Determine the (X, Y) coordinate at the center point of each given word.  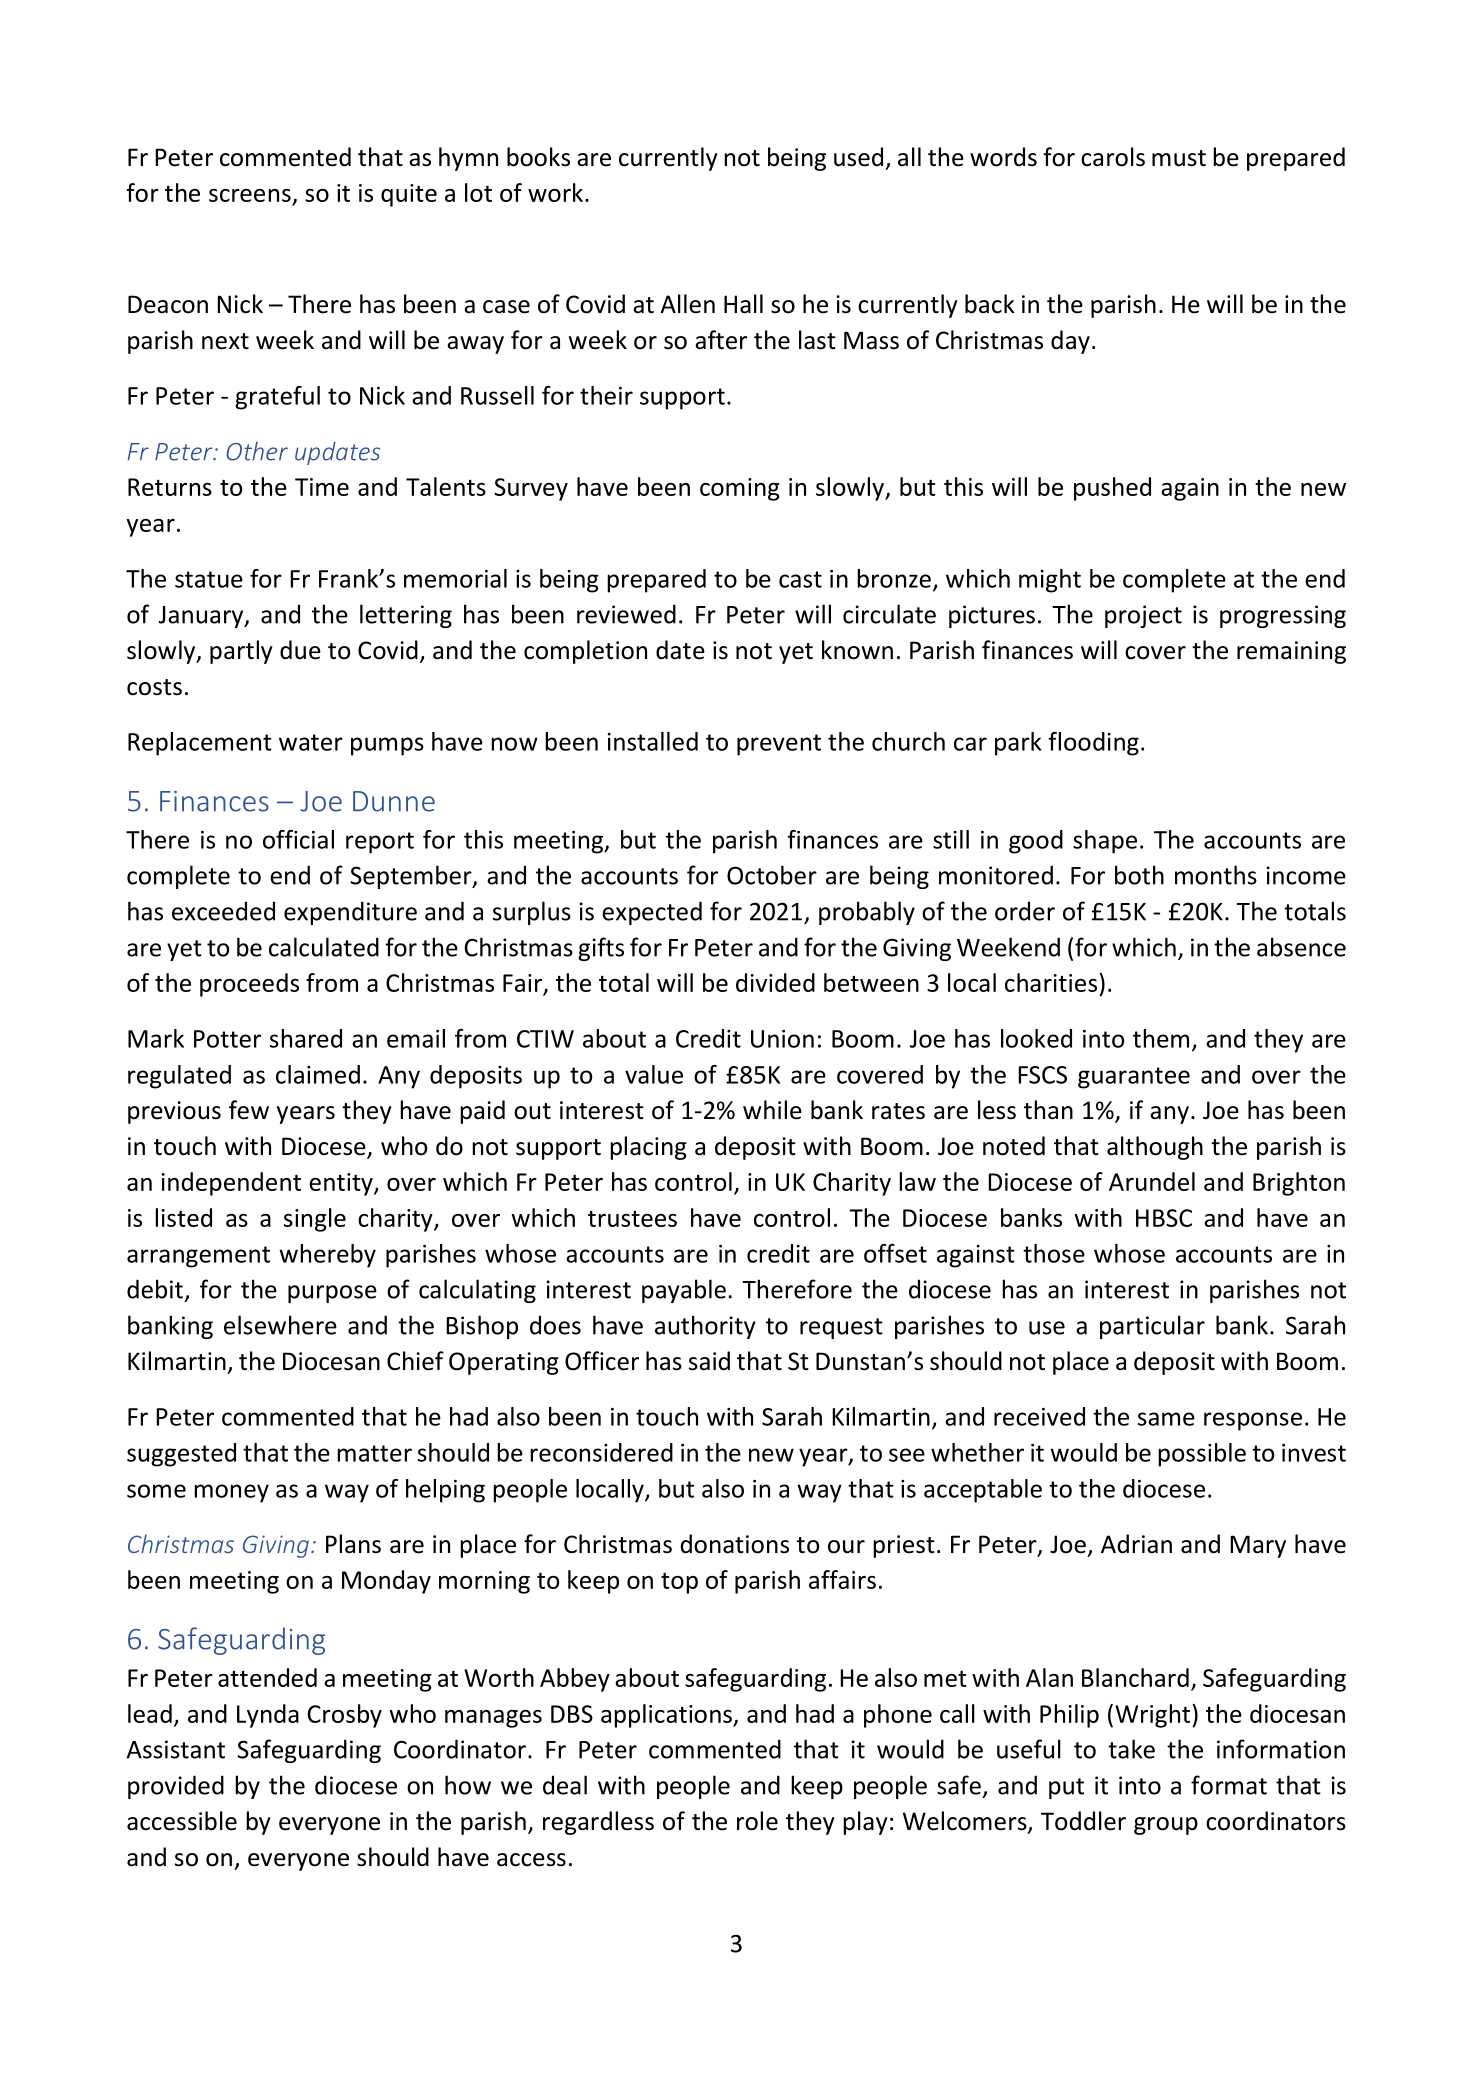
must (1179, 158)
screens (250, 195)
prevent (779, 745)
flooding (1093, 744)
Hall (743, 304)
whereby (327, 1256)
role (757, 1821)
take (1131, 1749)
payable (684, 1291)
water (311, 742)
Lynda (268, 1716)
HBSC (1164, 1218)
